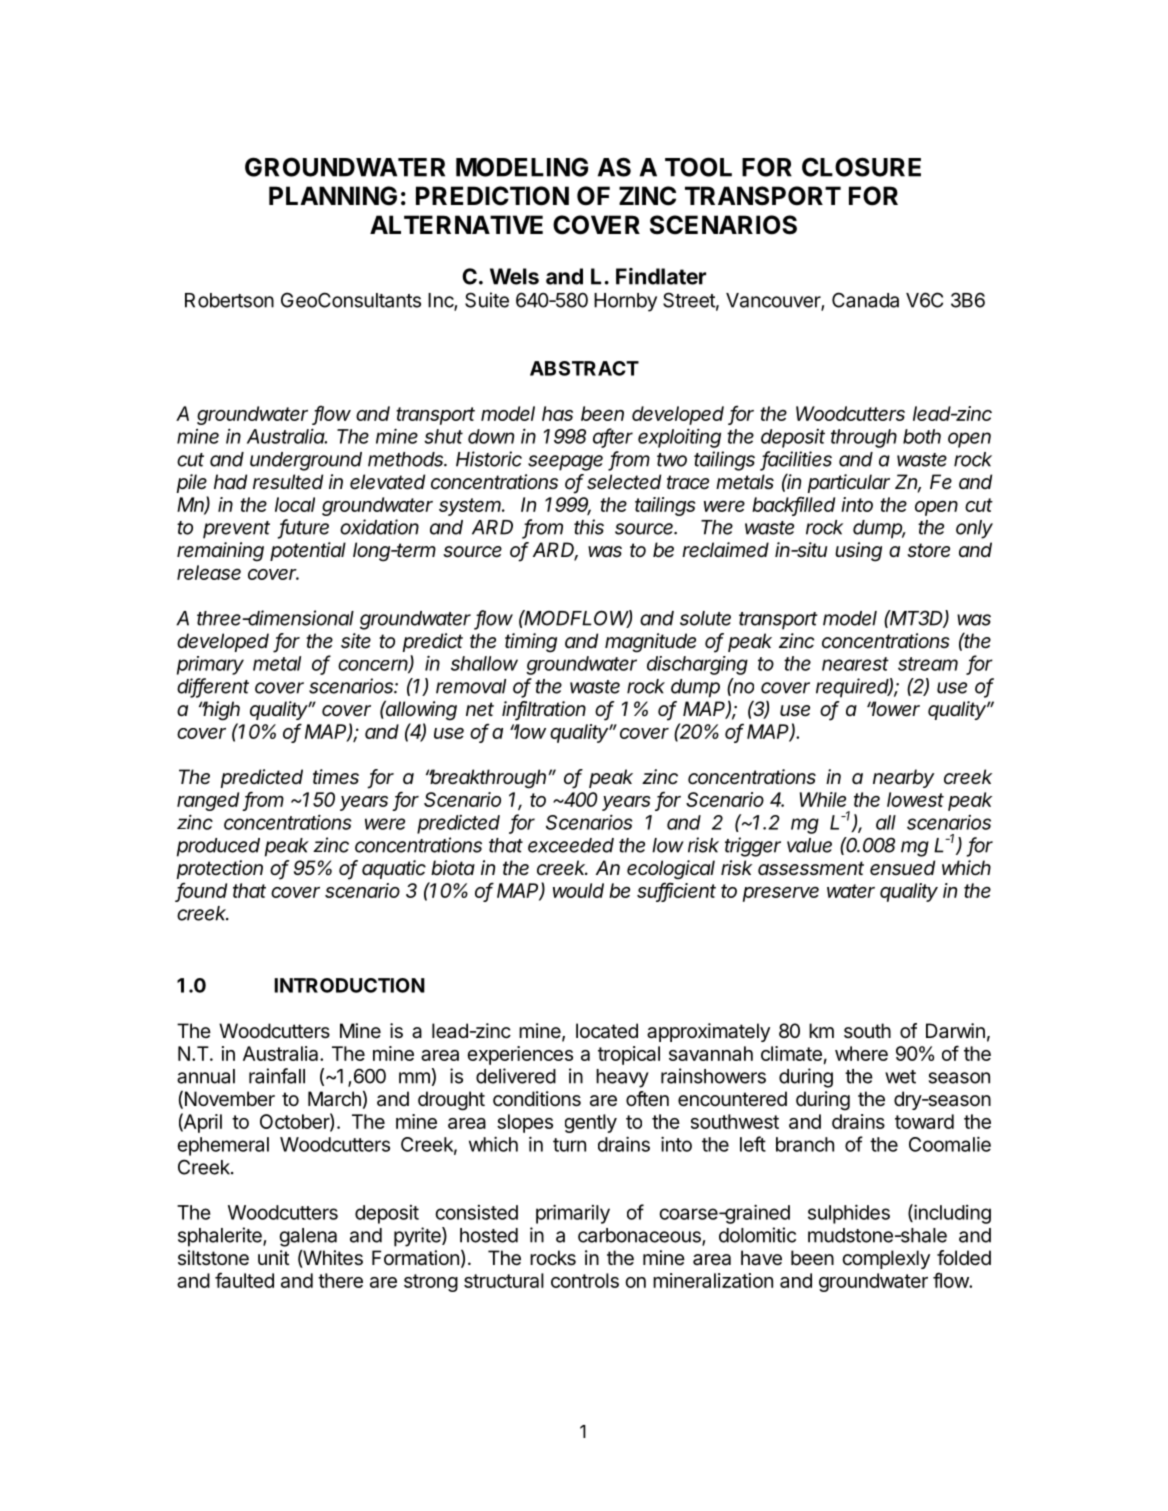  I want to click on PLANNING, so click(333, 196).
